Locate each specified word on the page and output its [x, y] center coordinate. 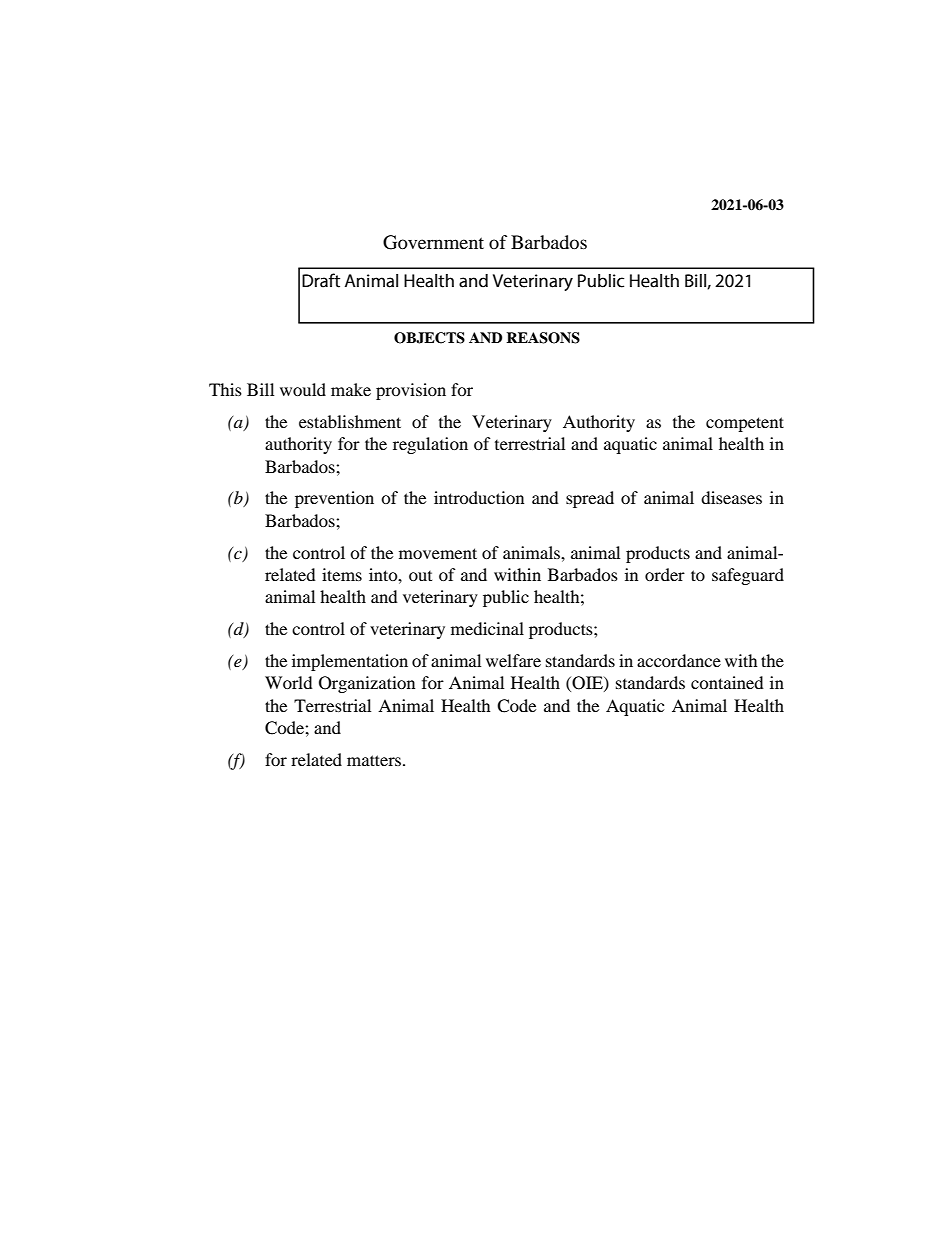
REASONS [543, 338]
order [665, 574]
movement [438, 553]
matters [375, 760]
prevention [334, 499]
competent [745, 424]
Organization [367, 684]
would [303, 389]
